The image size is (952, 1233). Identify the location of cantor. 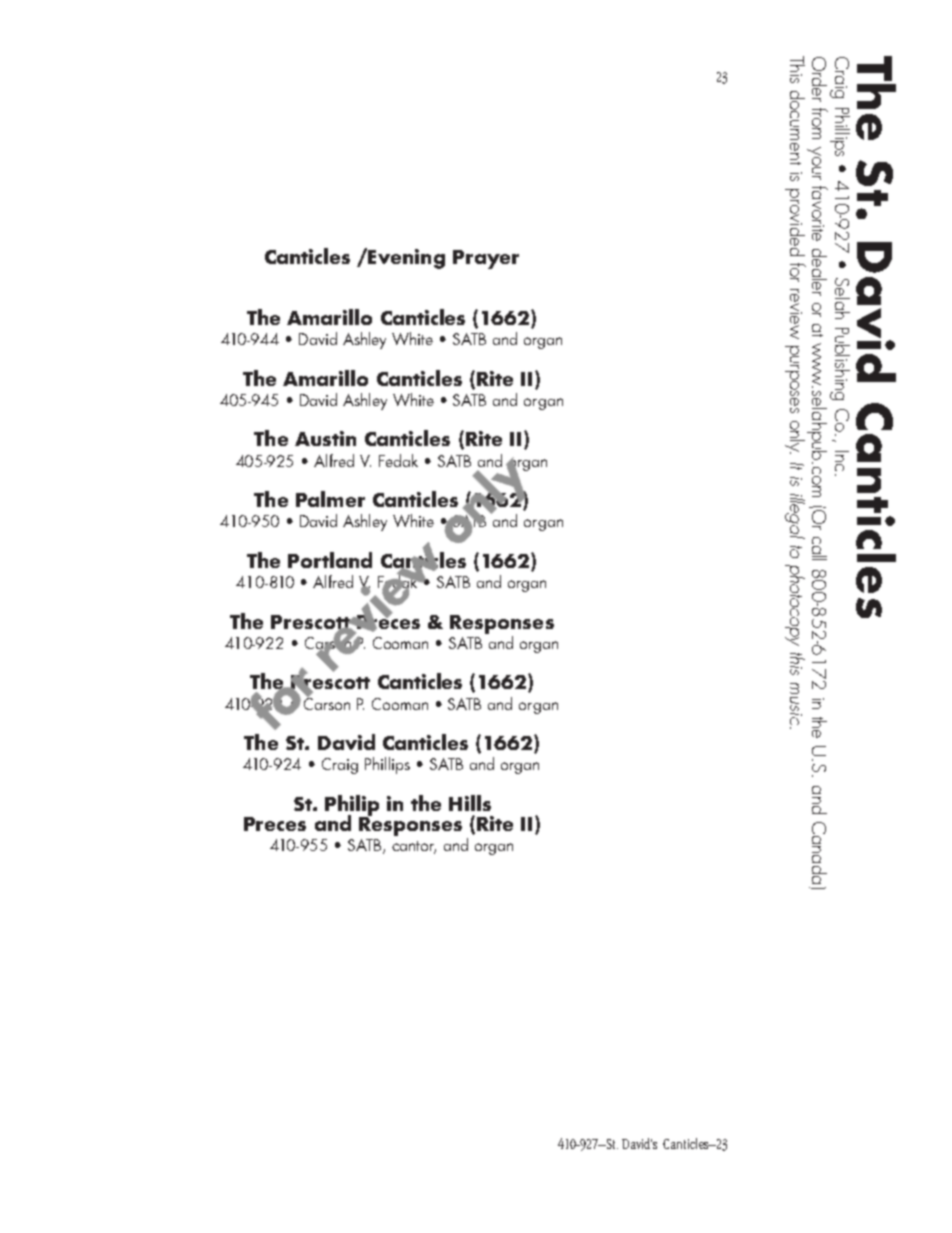
(414, 847).
